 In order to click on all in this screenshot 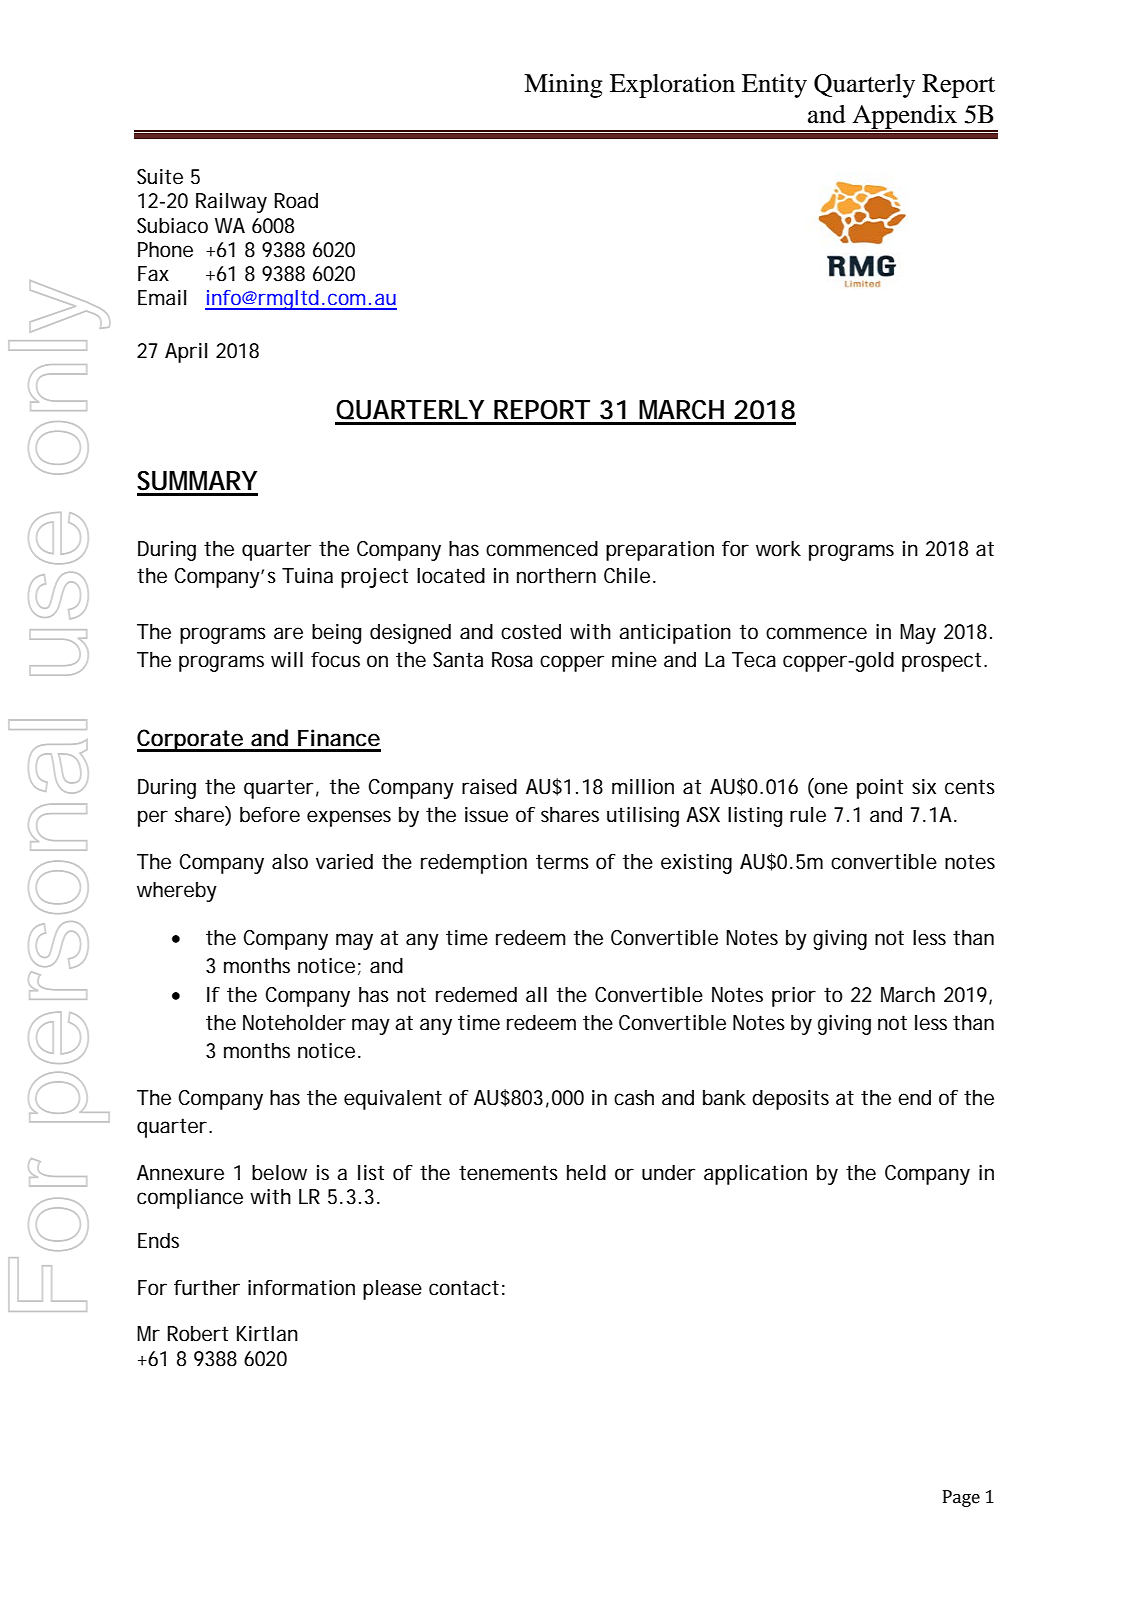, I will do `click(536, 995)`.
